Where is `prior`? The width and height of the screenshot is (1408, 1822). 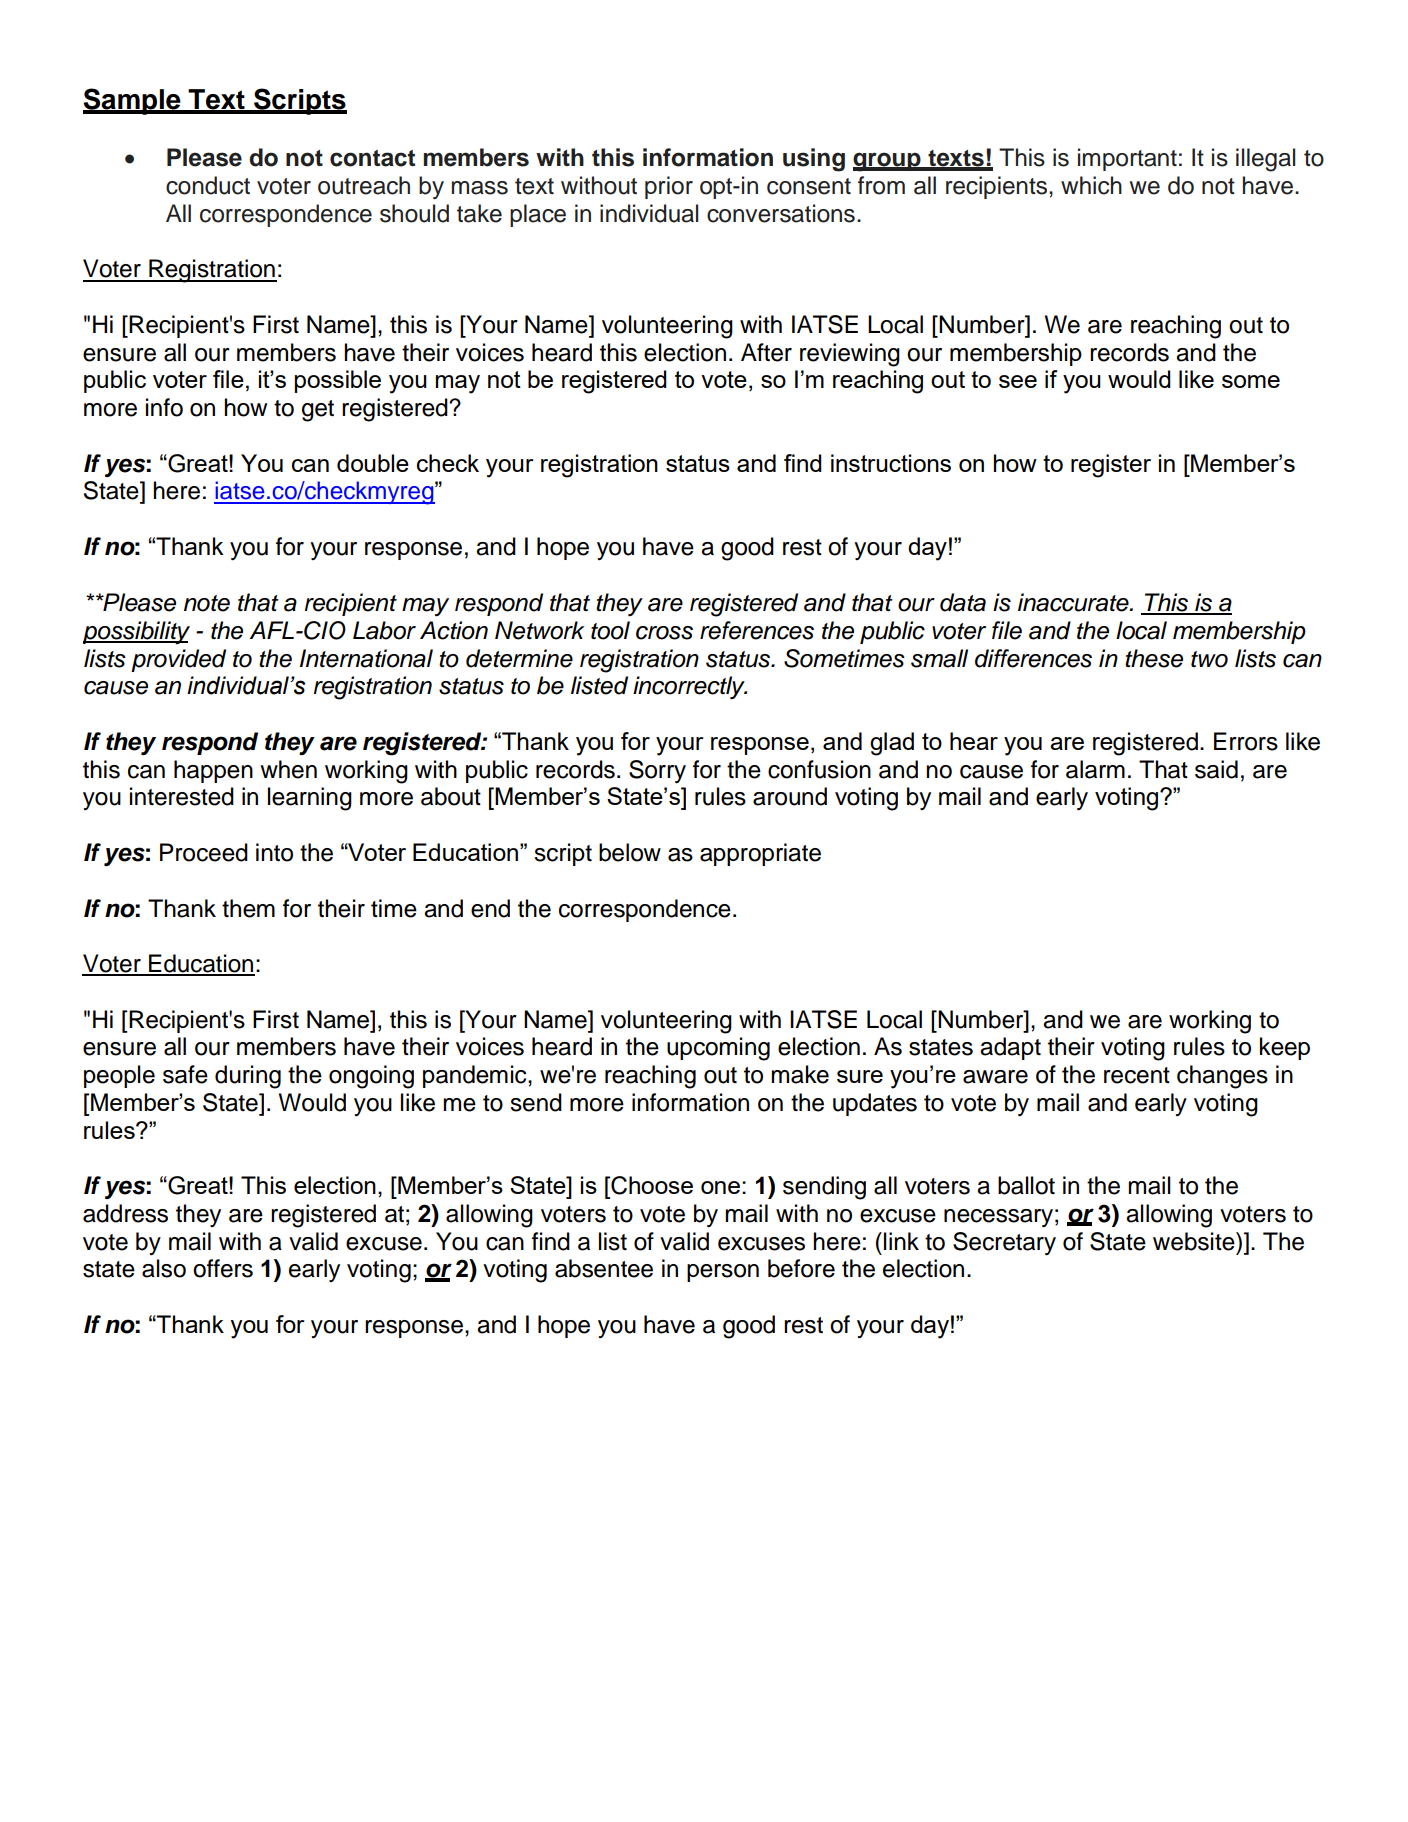 prior is located at coordinates (669, 187).
